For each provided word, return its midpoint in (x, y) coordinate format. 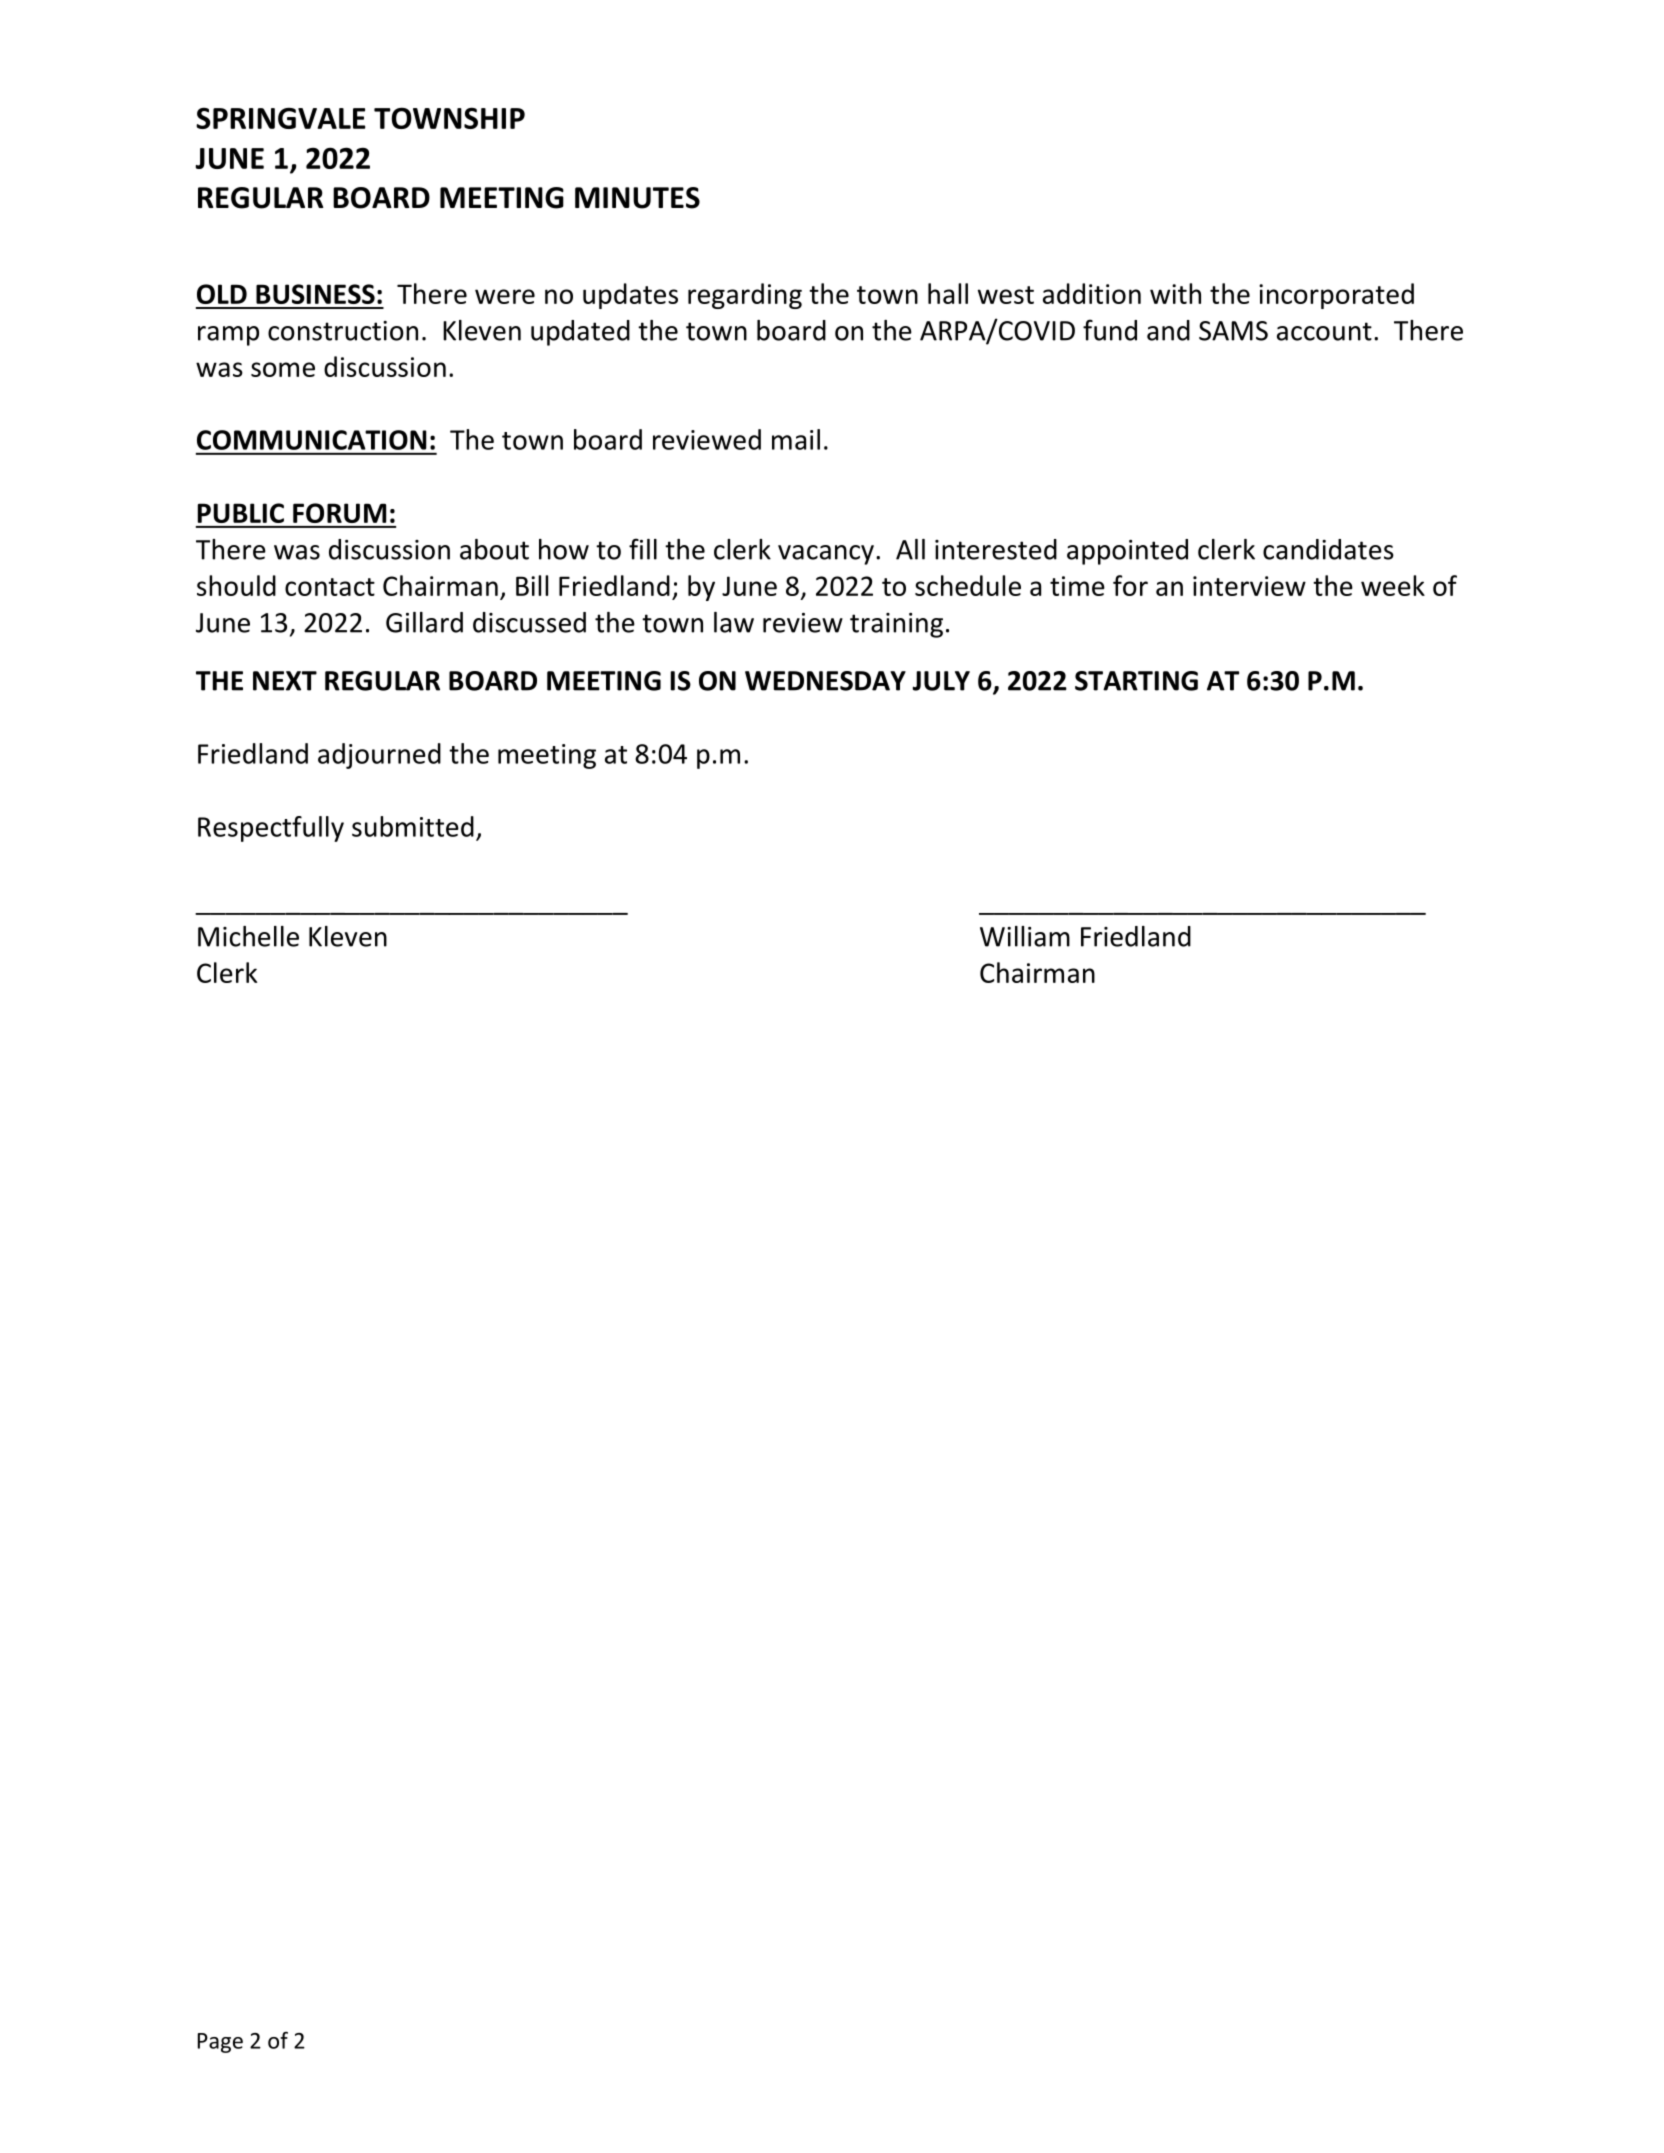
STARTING (1136, 681)
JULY (941, 681)
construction (343, 331)
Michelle (248, 936)
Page (220, 2043)
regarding (745, 296)
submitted (413, 826)
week (1393, 585)
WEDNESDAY (825, 681)
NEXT (285, 681)
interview (1249, 586)
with (1175, 293)
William (1025, 936)
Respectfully (271, 829)
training (896, 625)
